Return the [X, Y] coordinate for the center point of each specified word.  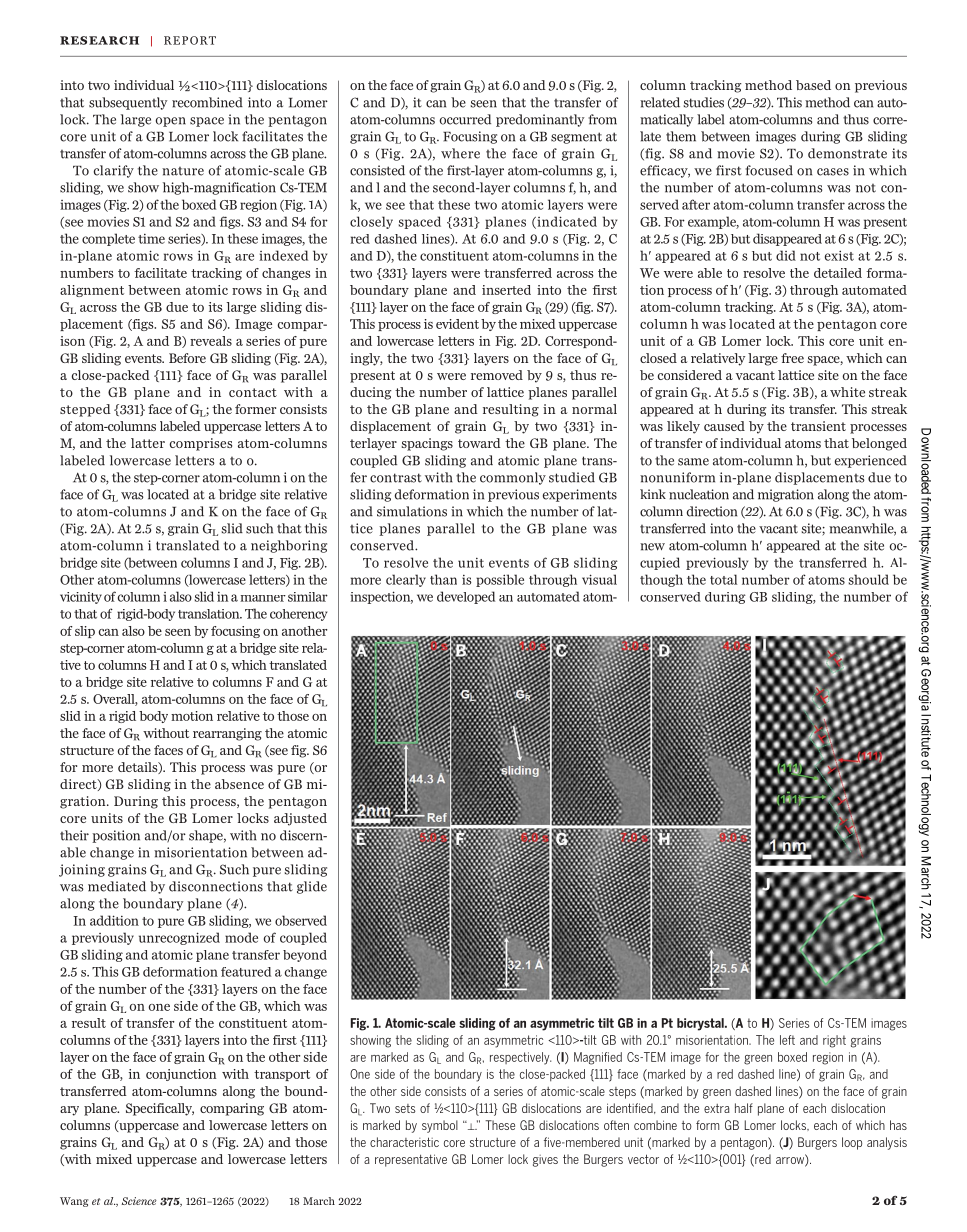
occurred [465, 119]
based [813, 85]
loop [852, 1143]
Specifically [160, 1109]
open [171, 122]
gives [545, 1161]
